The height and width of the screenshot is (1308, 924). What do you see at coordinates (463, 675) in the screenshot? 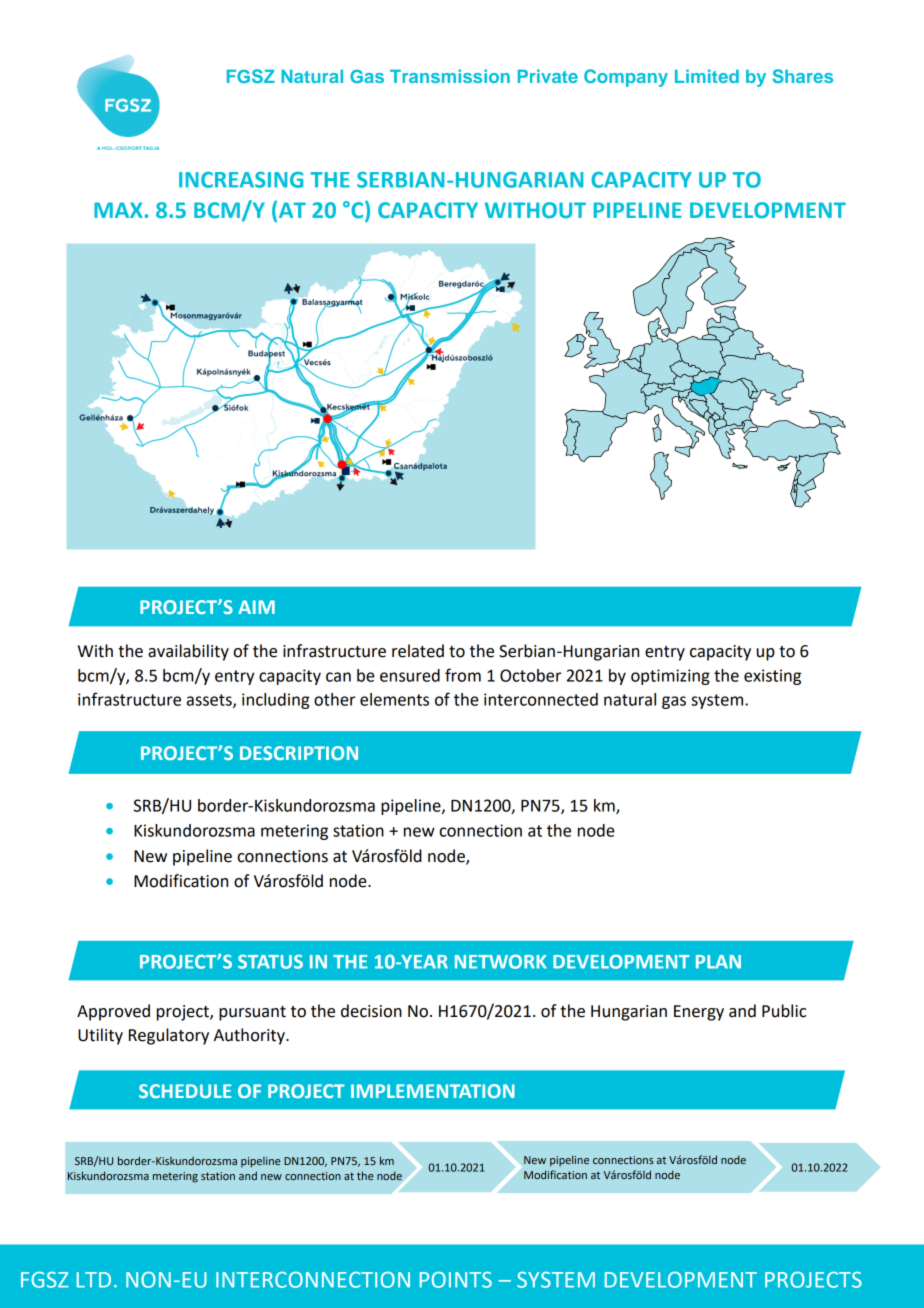
I see `from` at bounding box center [463, 675].
